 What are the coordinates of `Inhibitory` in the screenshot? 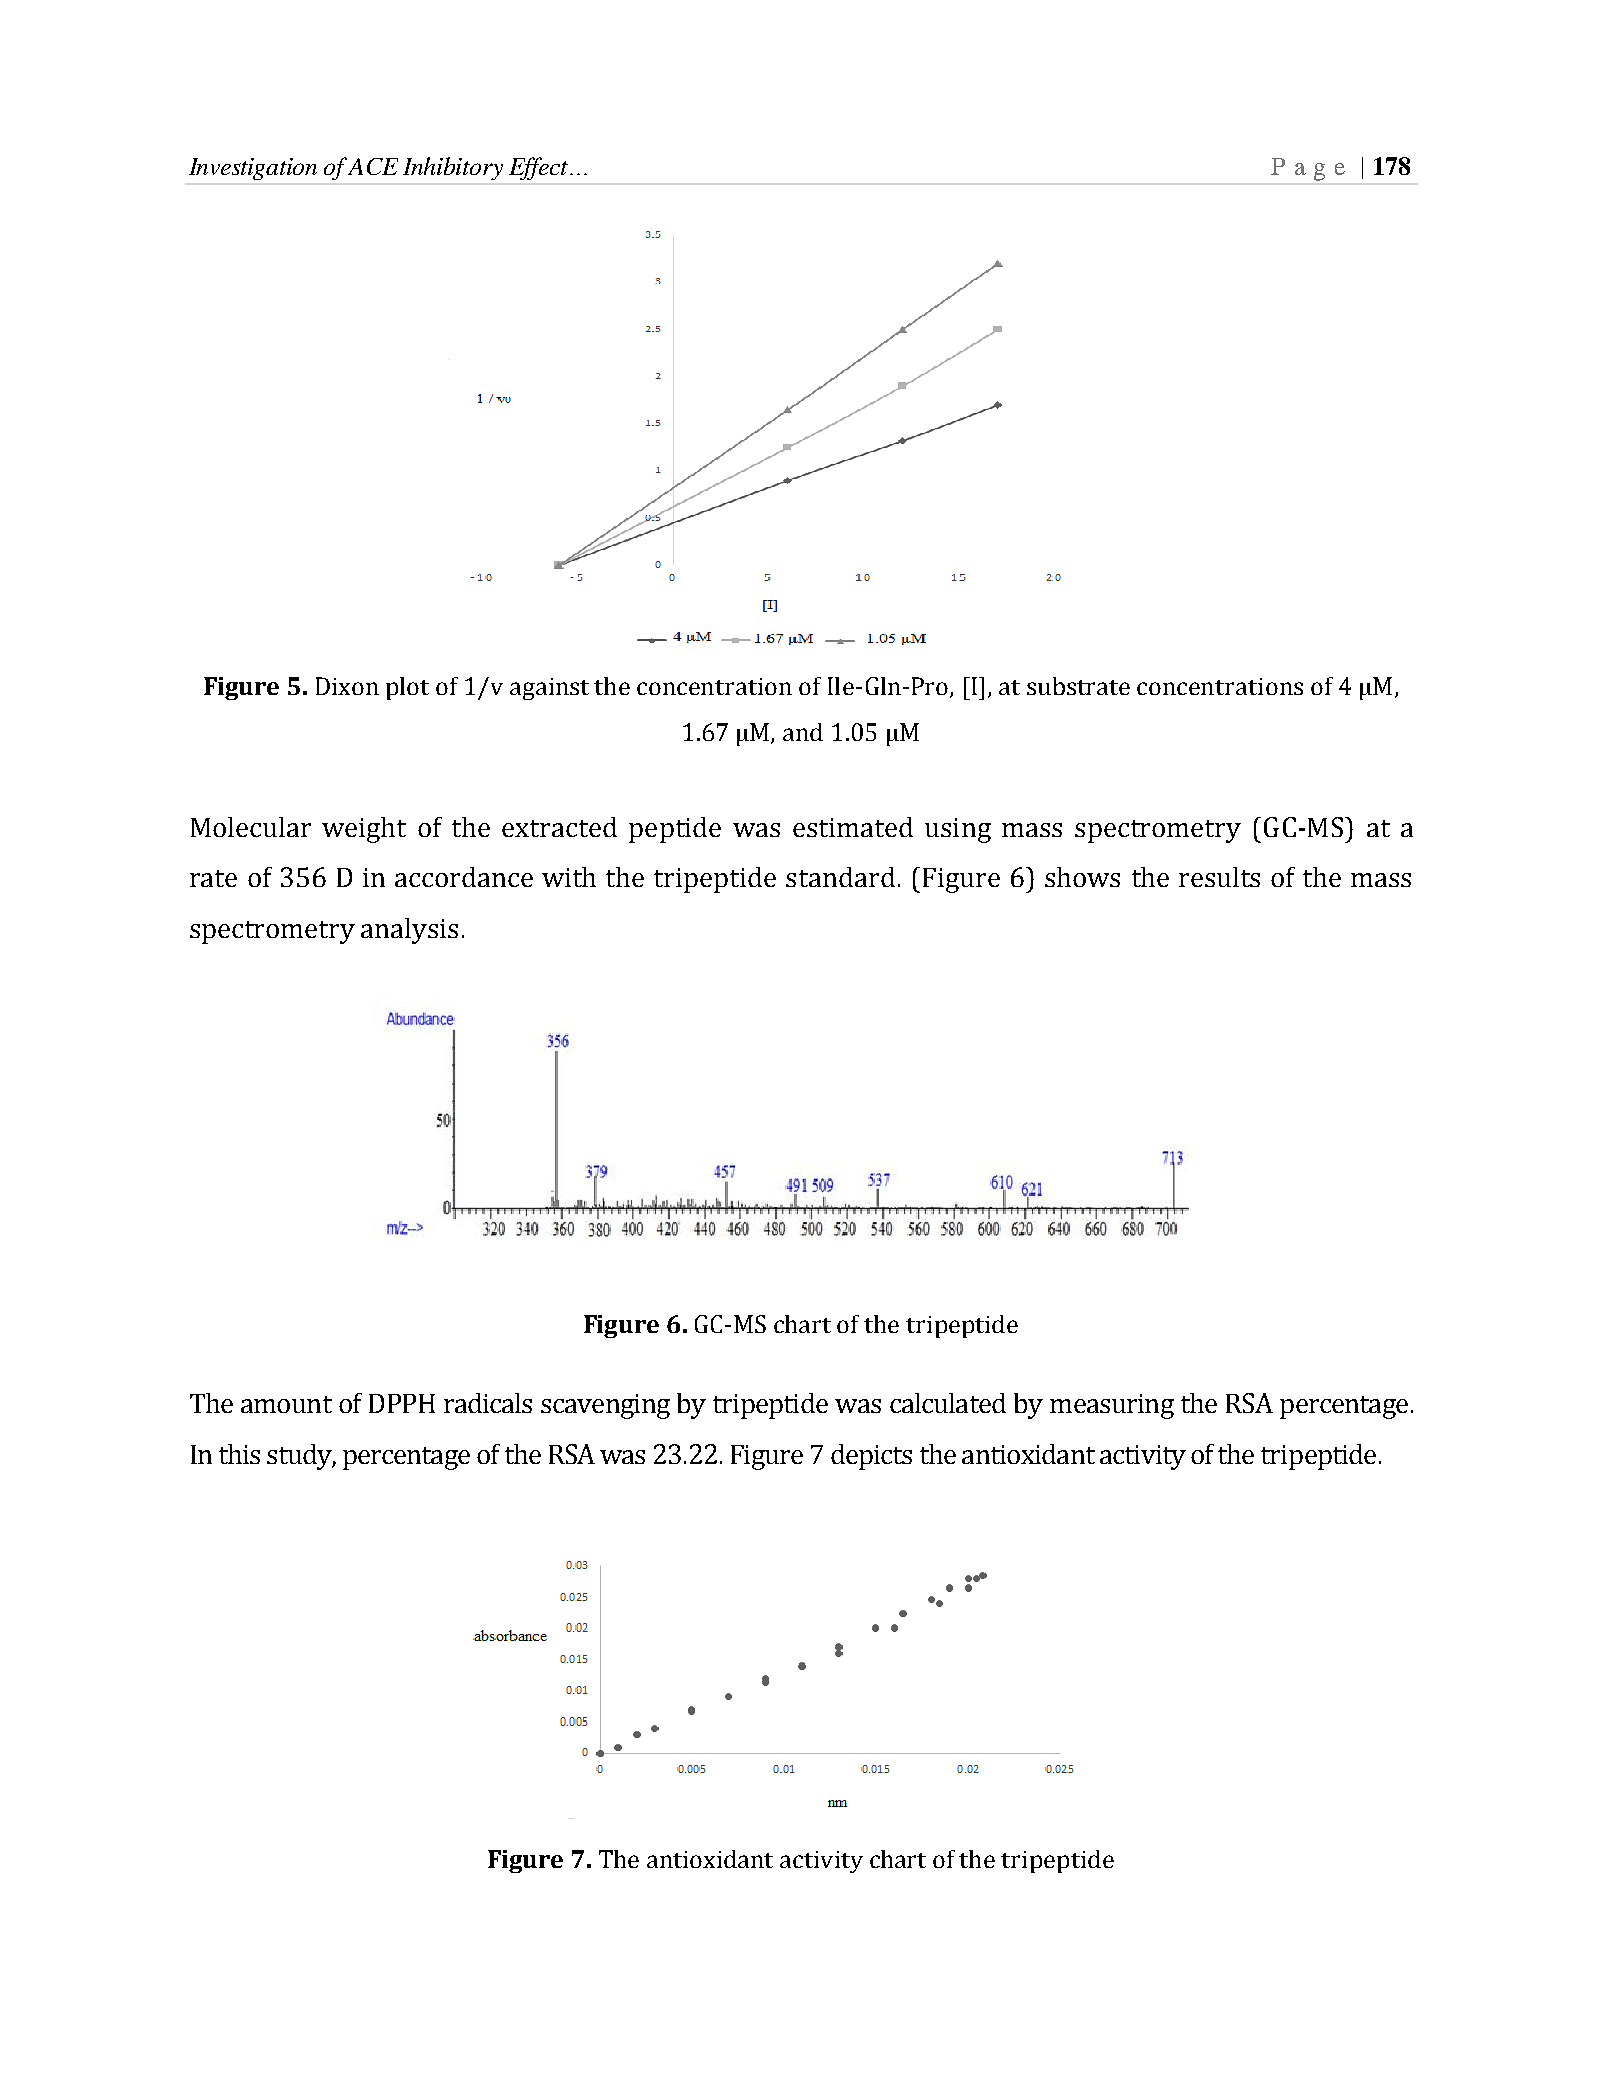 It's located at (453, 168).
